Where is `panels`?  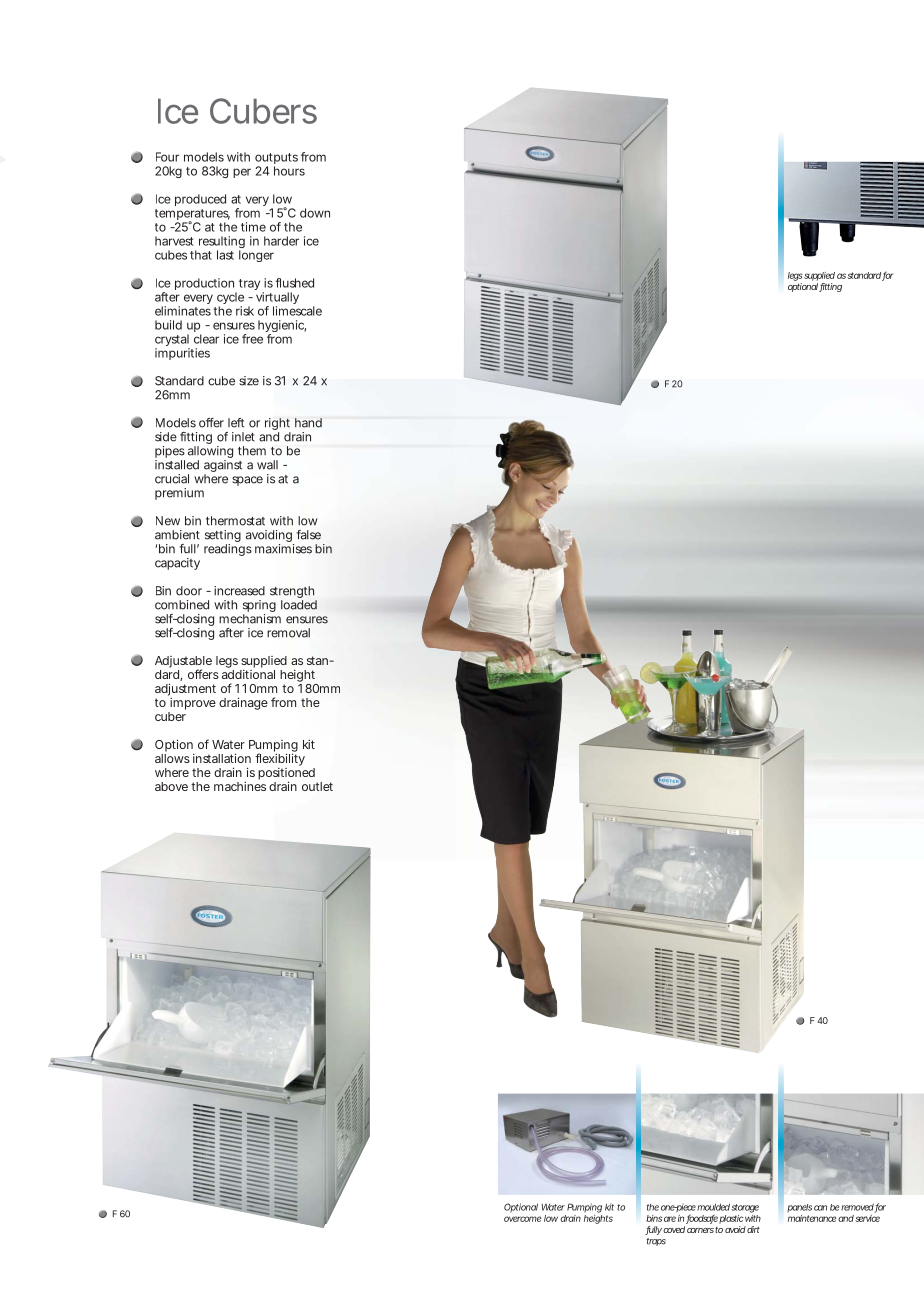 panels is located at coordinates (799, 1208).
